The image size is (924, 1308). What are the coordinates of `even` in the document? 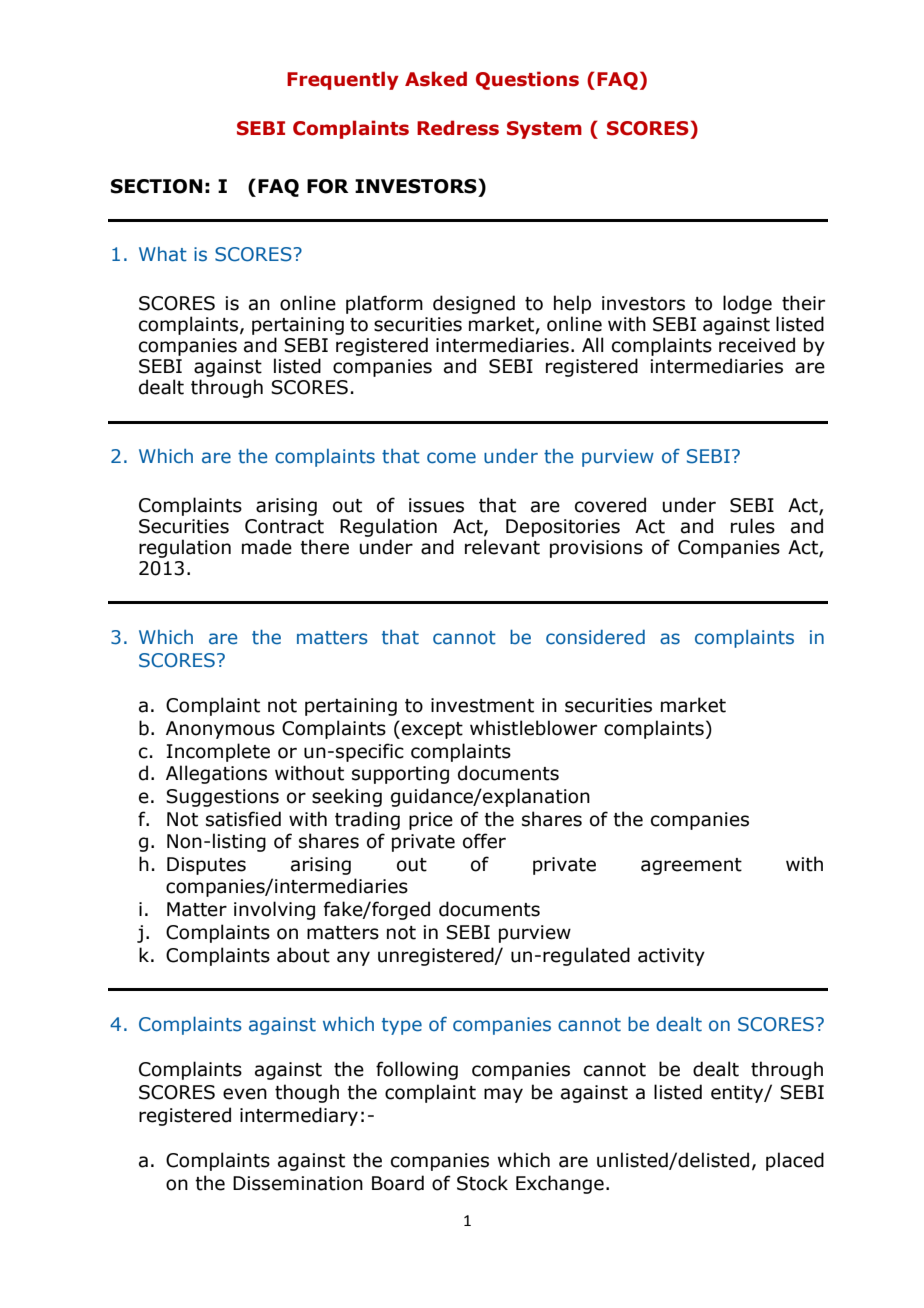 It's located at (245, 1094).
